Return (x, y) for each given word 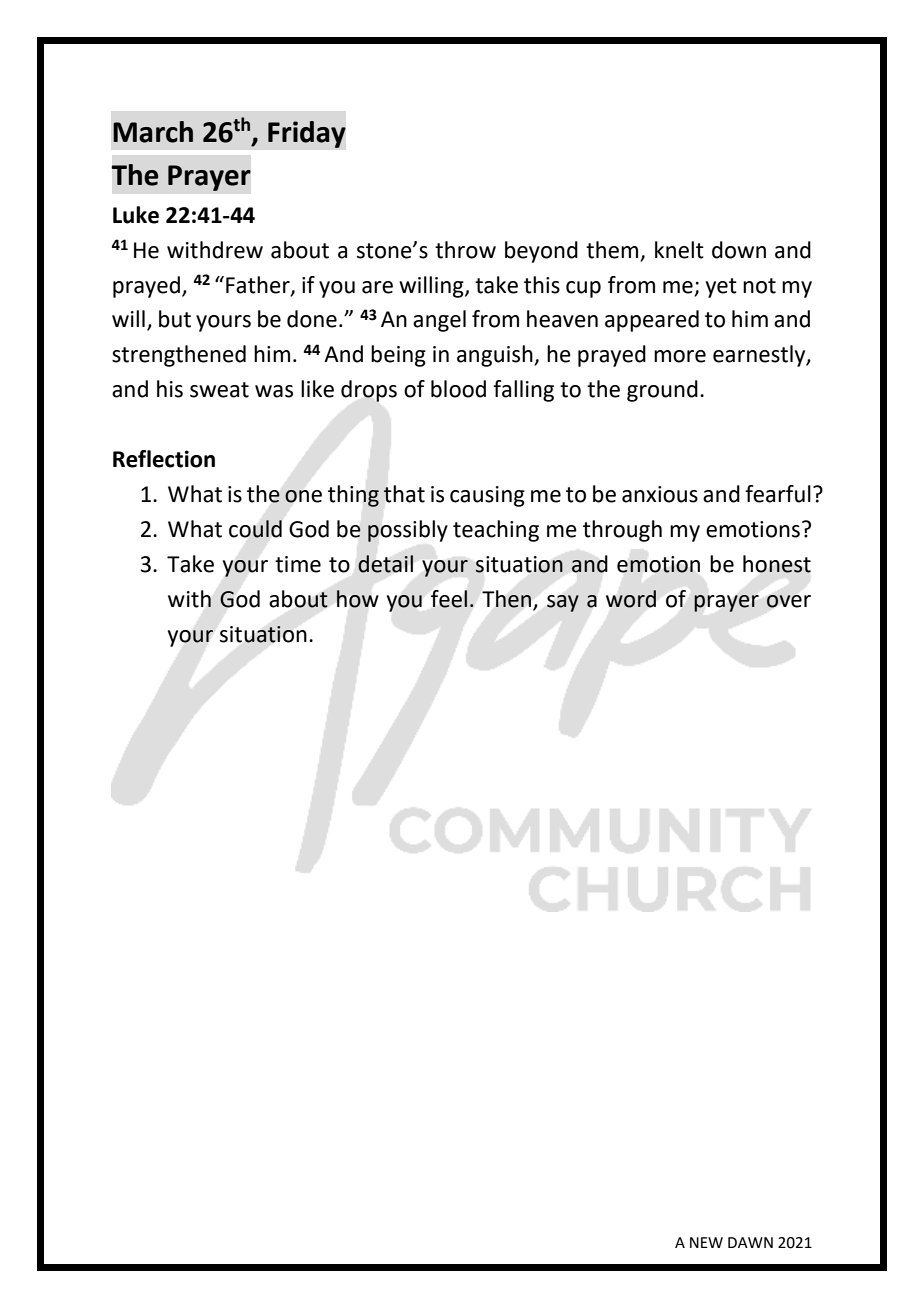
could (255, 529)
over (788, 601)
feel (449, 599)
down (739, 250)
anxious (660, 494)
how (357, 599)
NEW (706, 1242)
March (153, 132)
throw (465, 250)
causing (487, 496)
